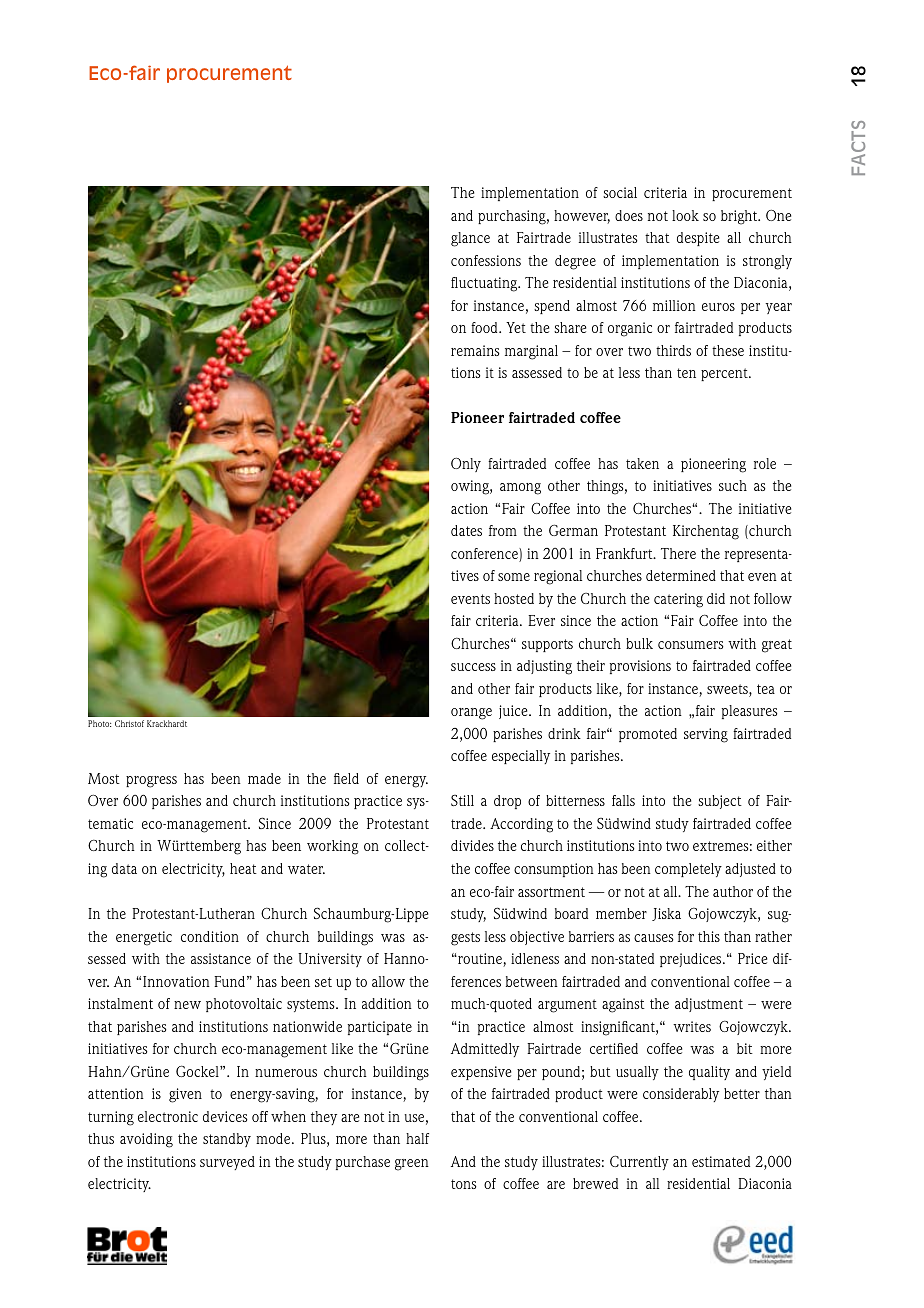 This screenshot has height=1308, width=924. Describe the element at coordinates (720, 802) in the screenshot. I see `subject` at that location.
